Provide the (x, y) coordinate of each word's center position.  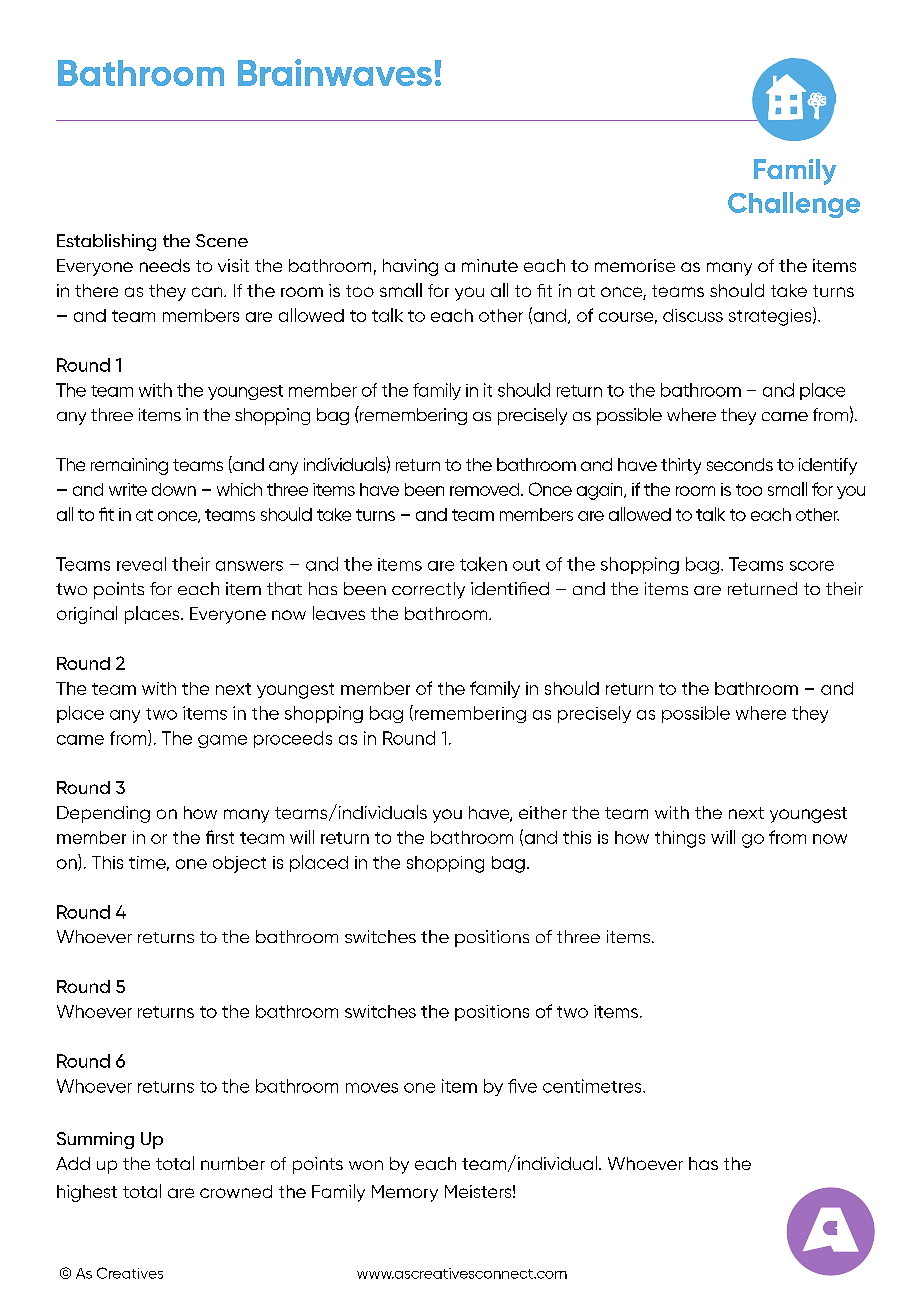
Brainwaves (335, 72)
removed (486, 489)
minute (490, 265)
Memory (405, 1193)
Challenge (794, 205)
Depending (103, 814)
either (543, 812)
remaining (129, 466)
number (233, 1163)
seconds (740, 464)
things (680, 839)
